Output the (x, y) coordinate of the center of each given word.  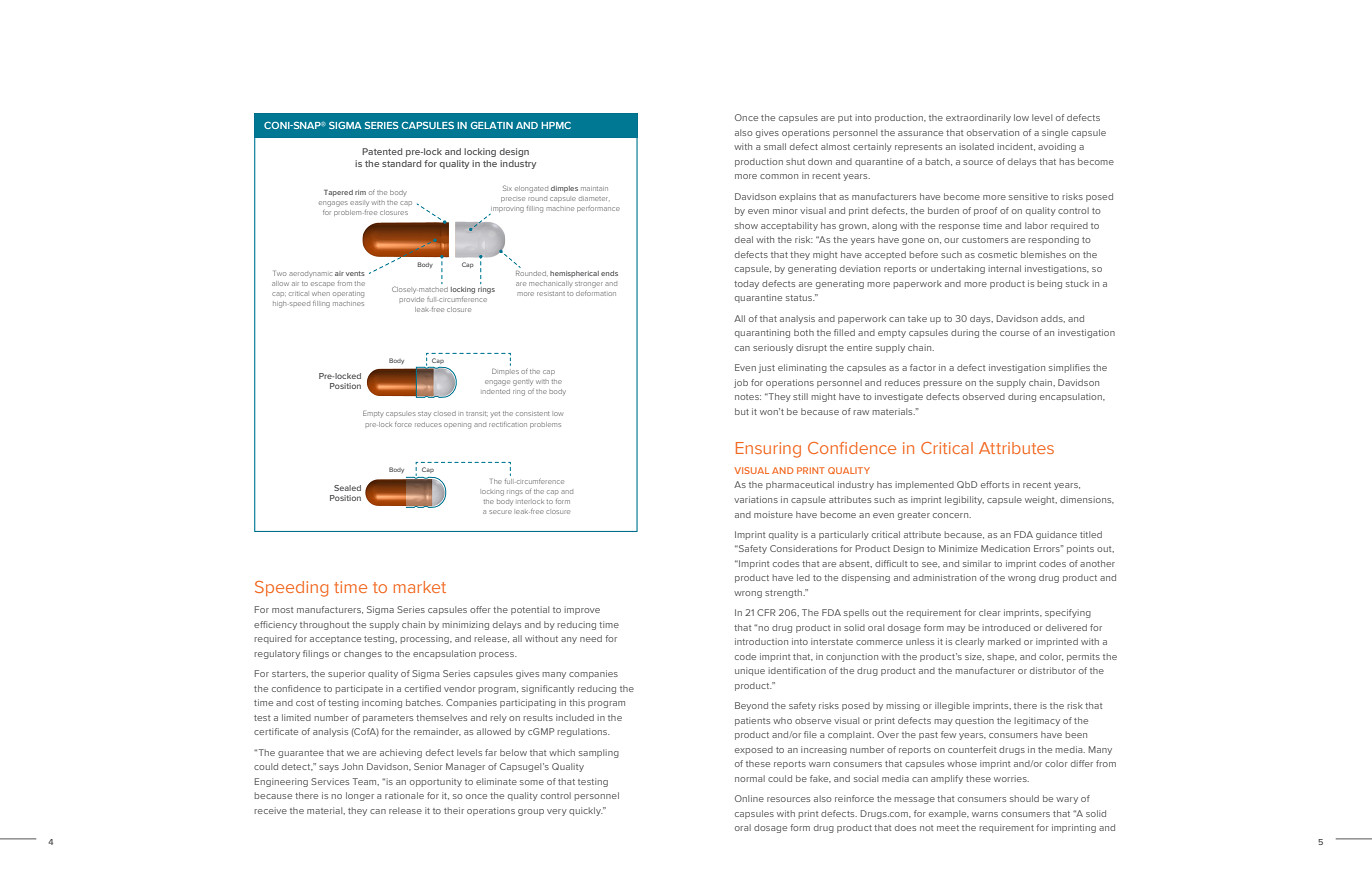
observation (993, 132)
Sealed (347, 488)
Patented (382, 151)
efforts (995, 484)
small (775, 146)
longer (360, 796)
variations (756, 499)
